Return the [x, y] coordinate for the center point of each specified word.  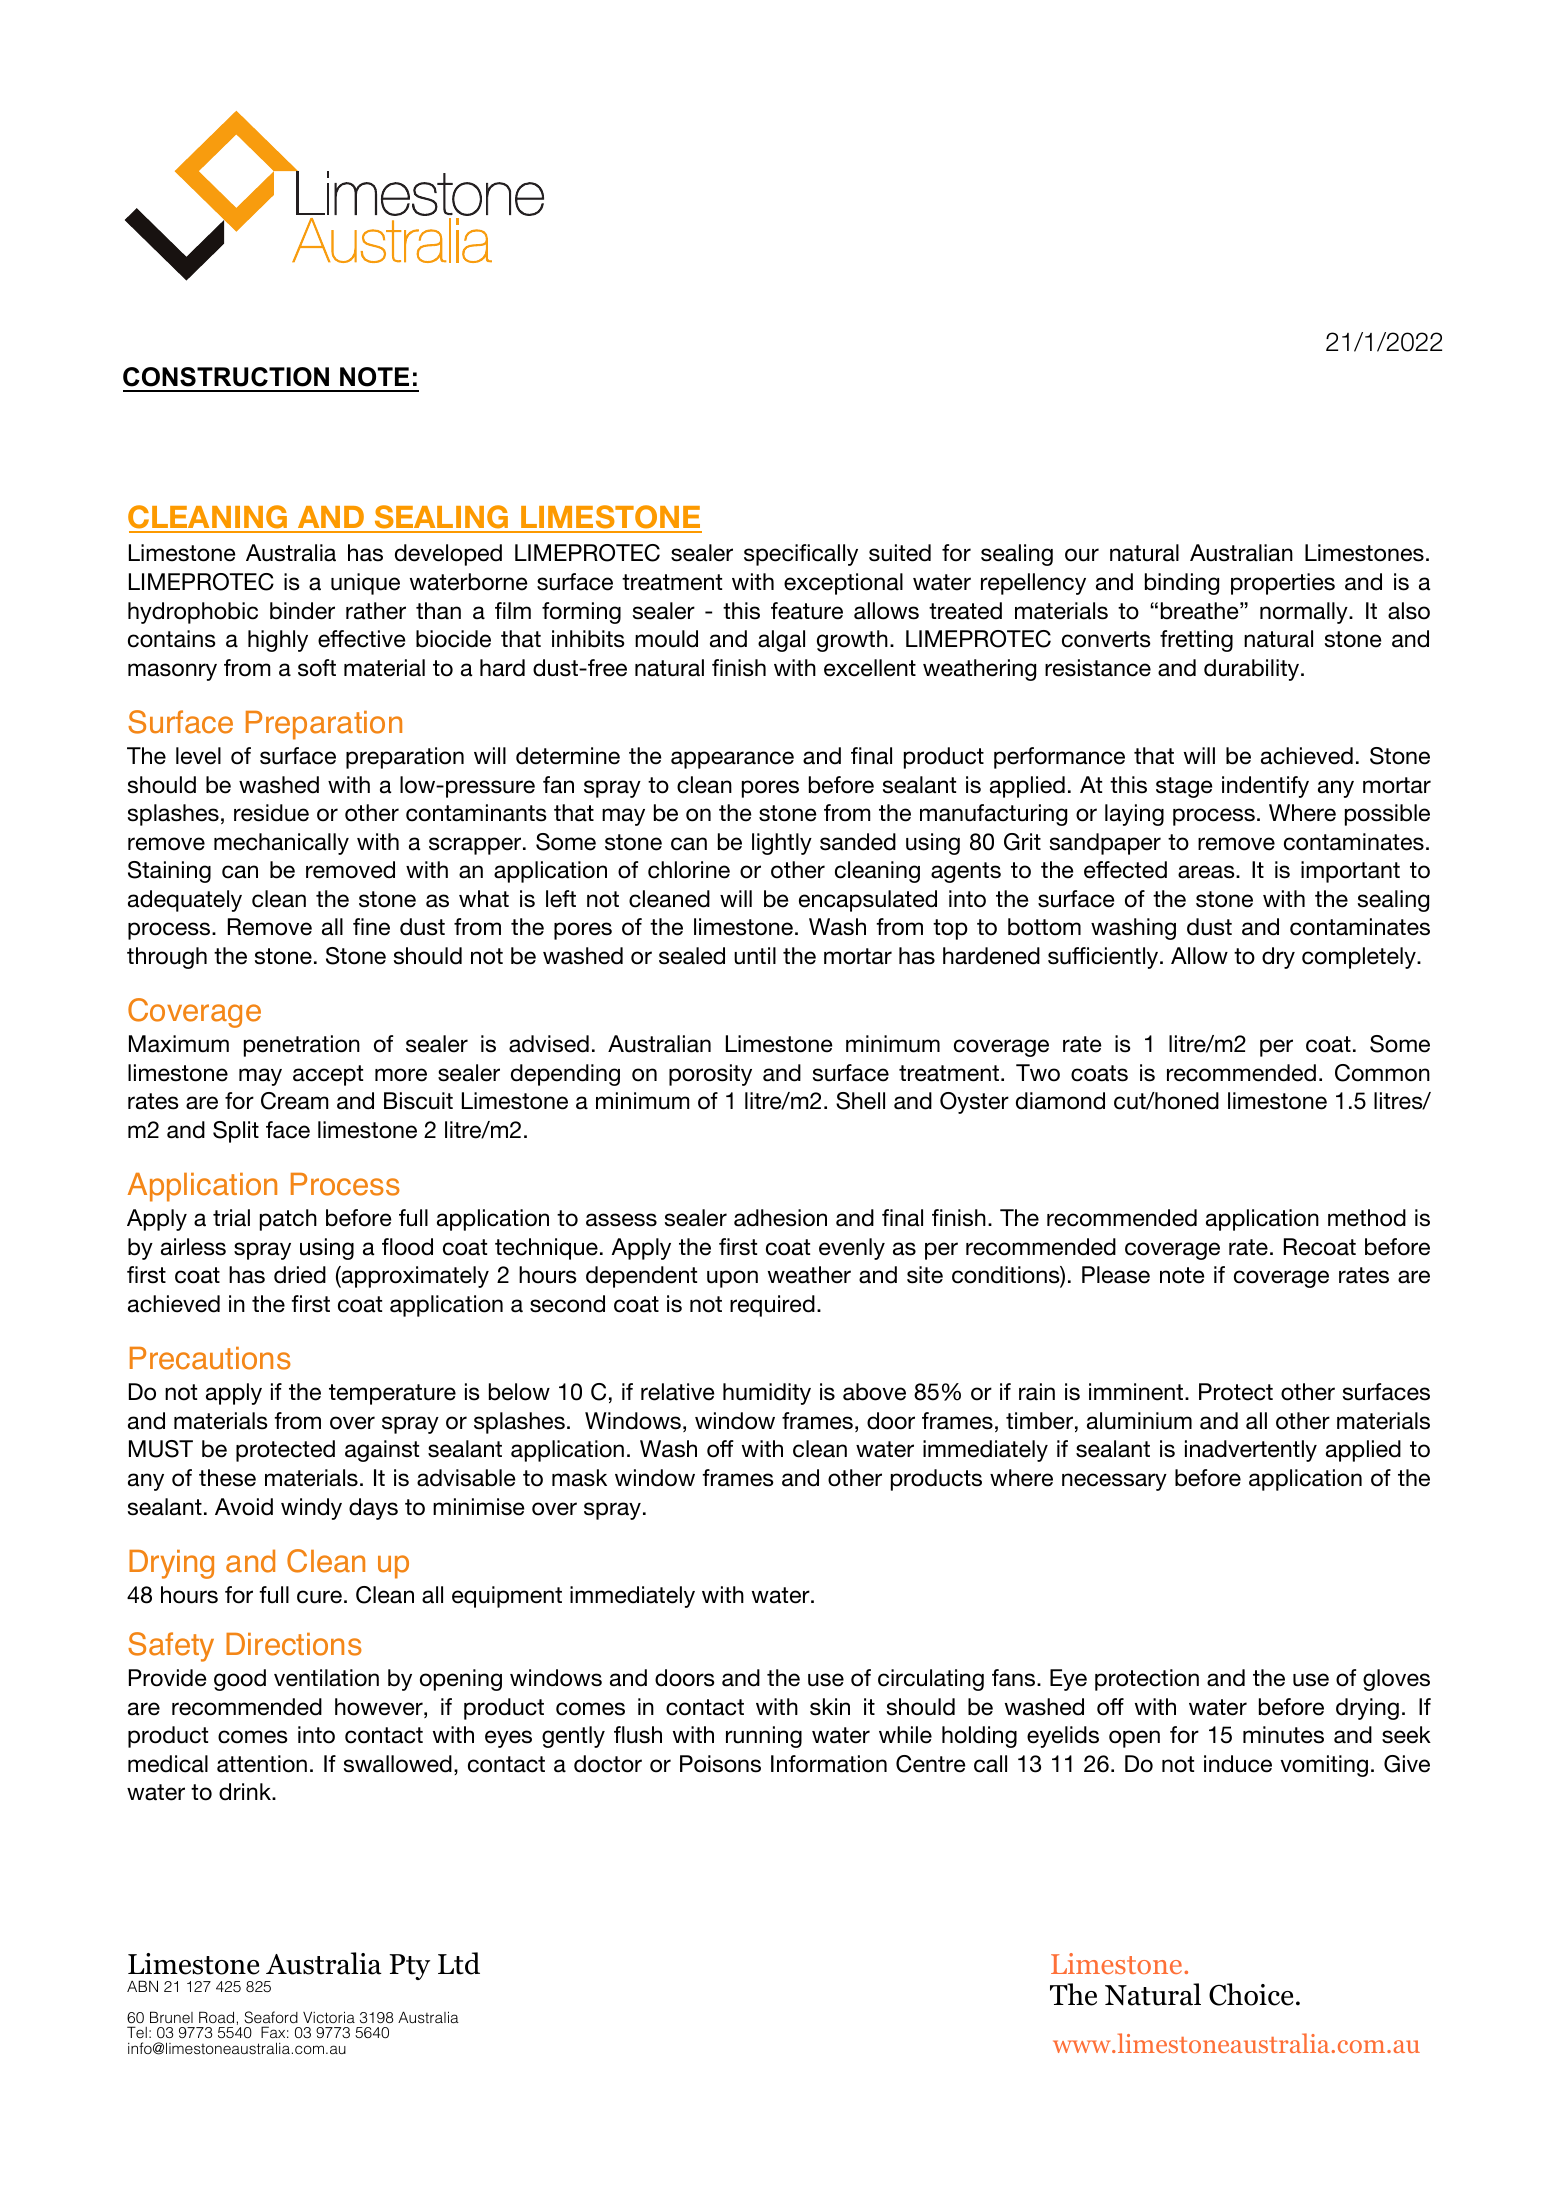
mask [579, 1478]
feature [807, 611]
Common [1382, 1073]
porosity [710, 1075]
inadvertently [1251, 1451]
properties [1283, 584]
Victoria [329, 2017]
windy [311, 1509]
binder [302, 611]
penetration [302, 1046]
